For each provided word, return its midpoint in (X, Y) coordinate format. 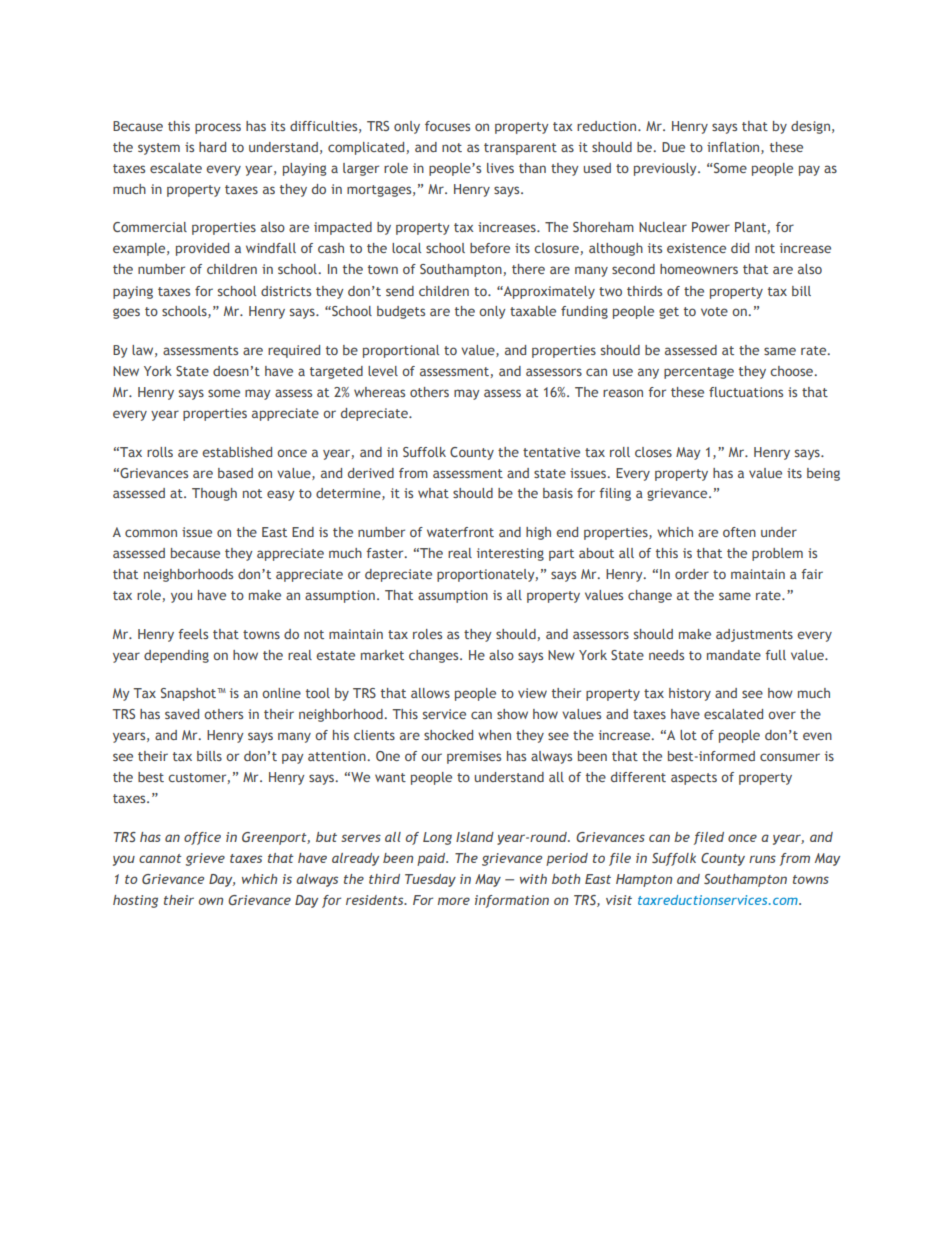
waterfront (460, 532)
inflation (734, 148)
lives (500, 168)
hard (212, 147)
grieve (205, 859)
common (151, 533)
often (739, 532)
